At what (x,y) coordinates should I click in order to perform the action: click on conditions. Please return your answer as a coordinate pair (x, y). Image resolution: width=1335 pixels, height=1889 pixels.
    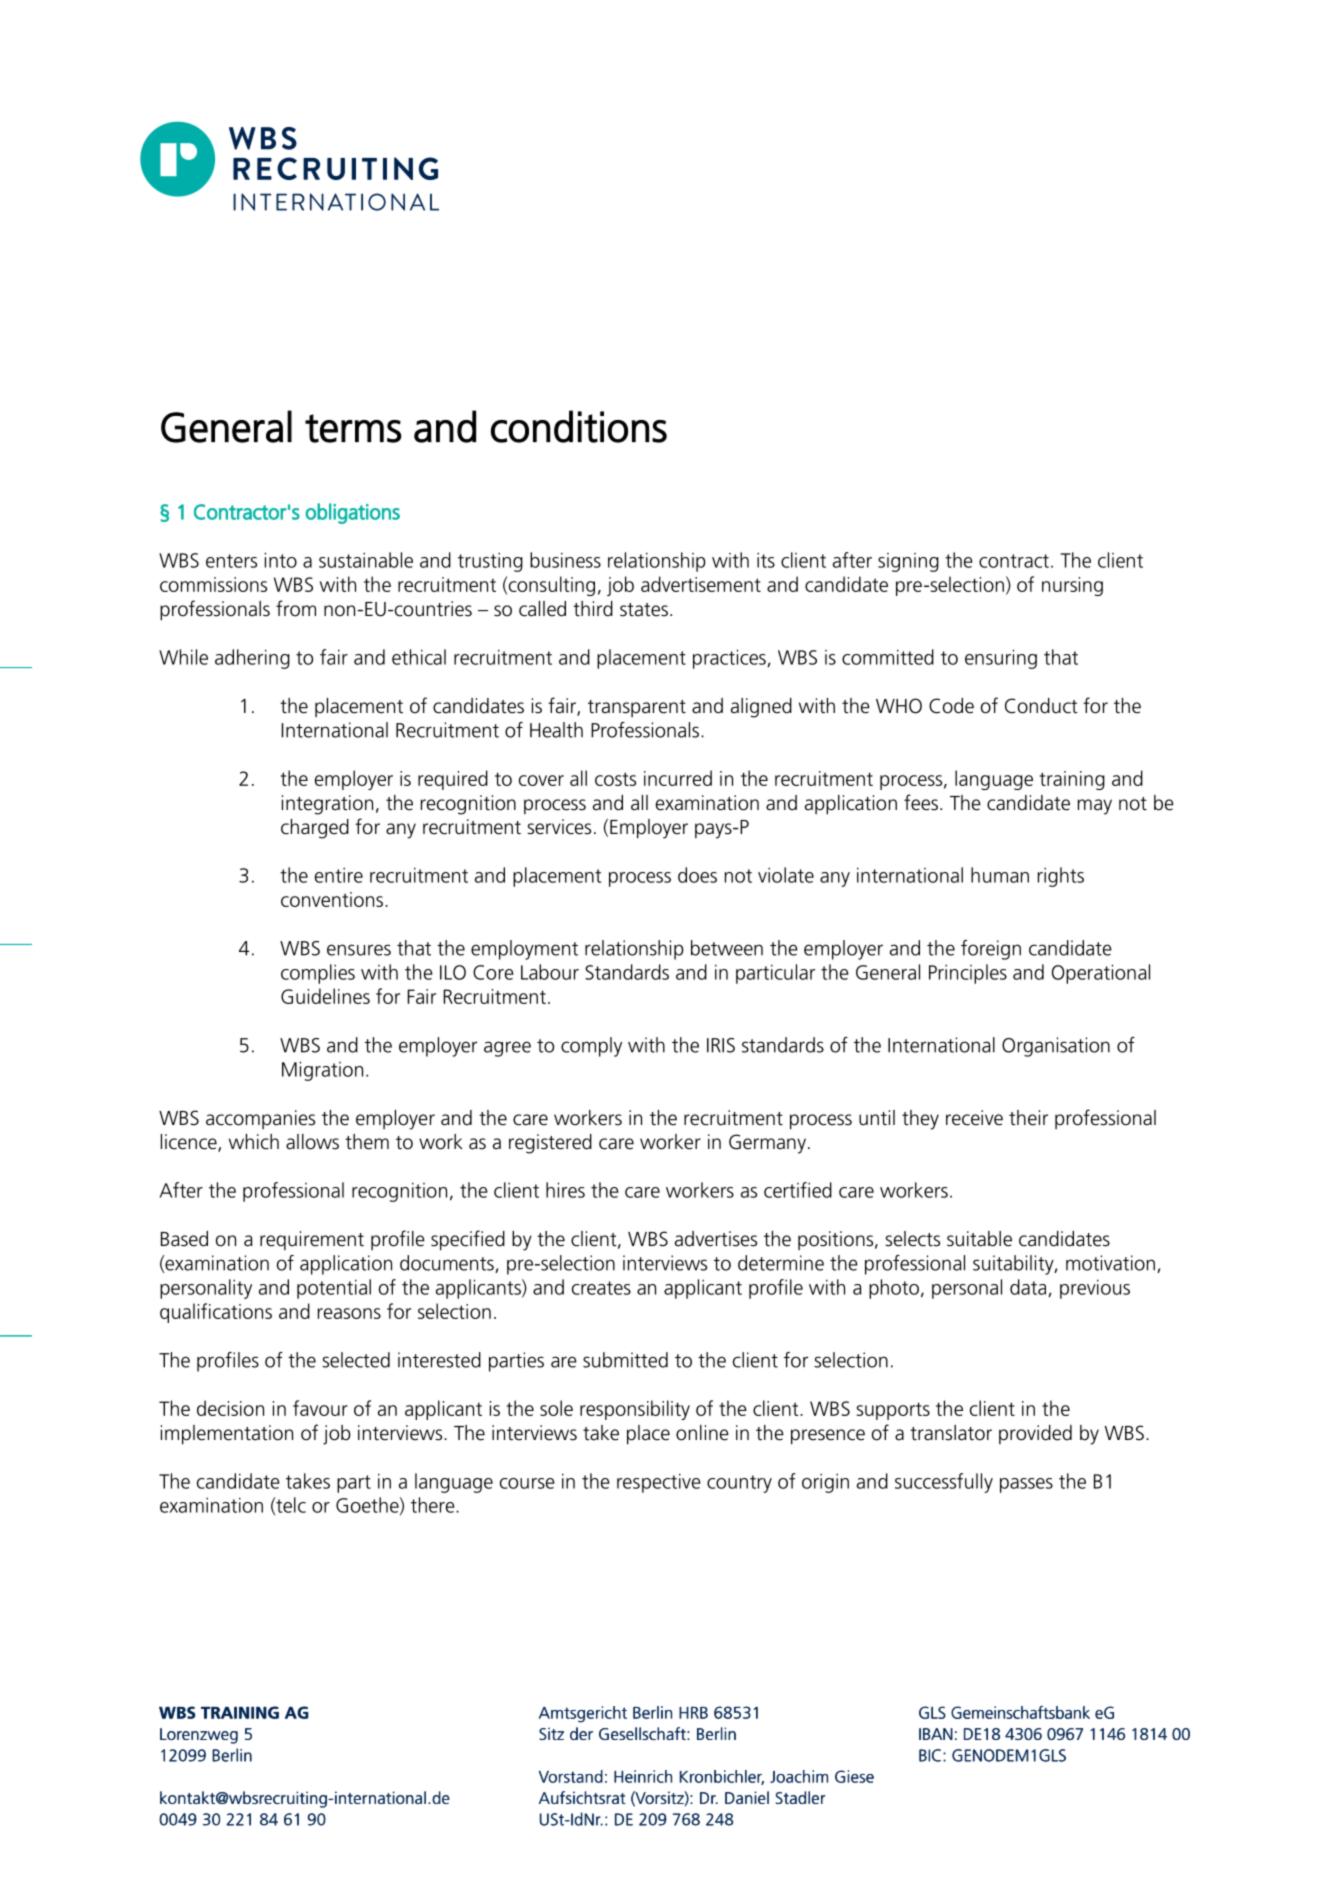
    Looking at the image, I should click on (579, 426).
